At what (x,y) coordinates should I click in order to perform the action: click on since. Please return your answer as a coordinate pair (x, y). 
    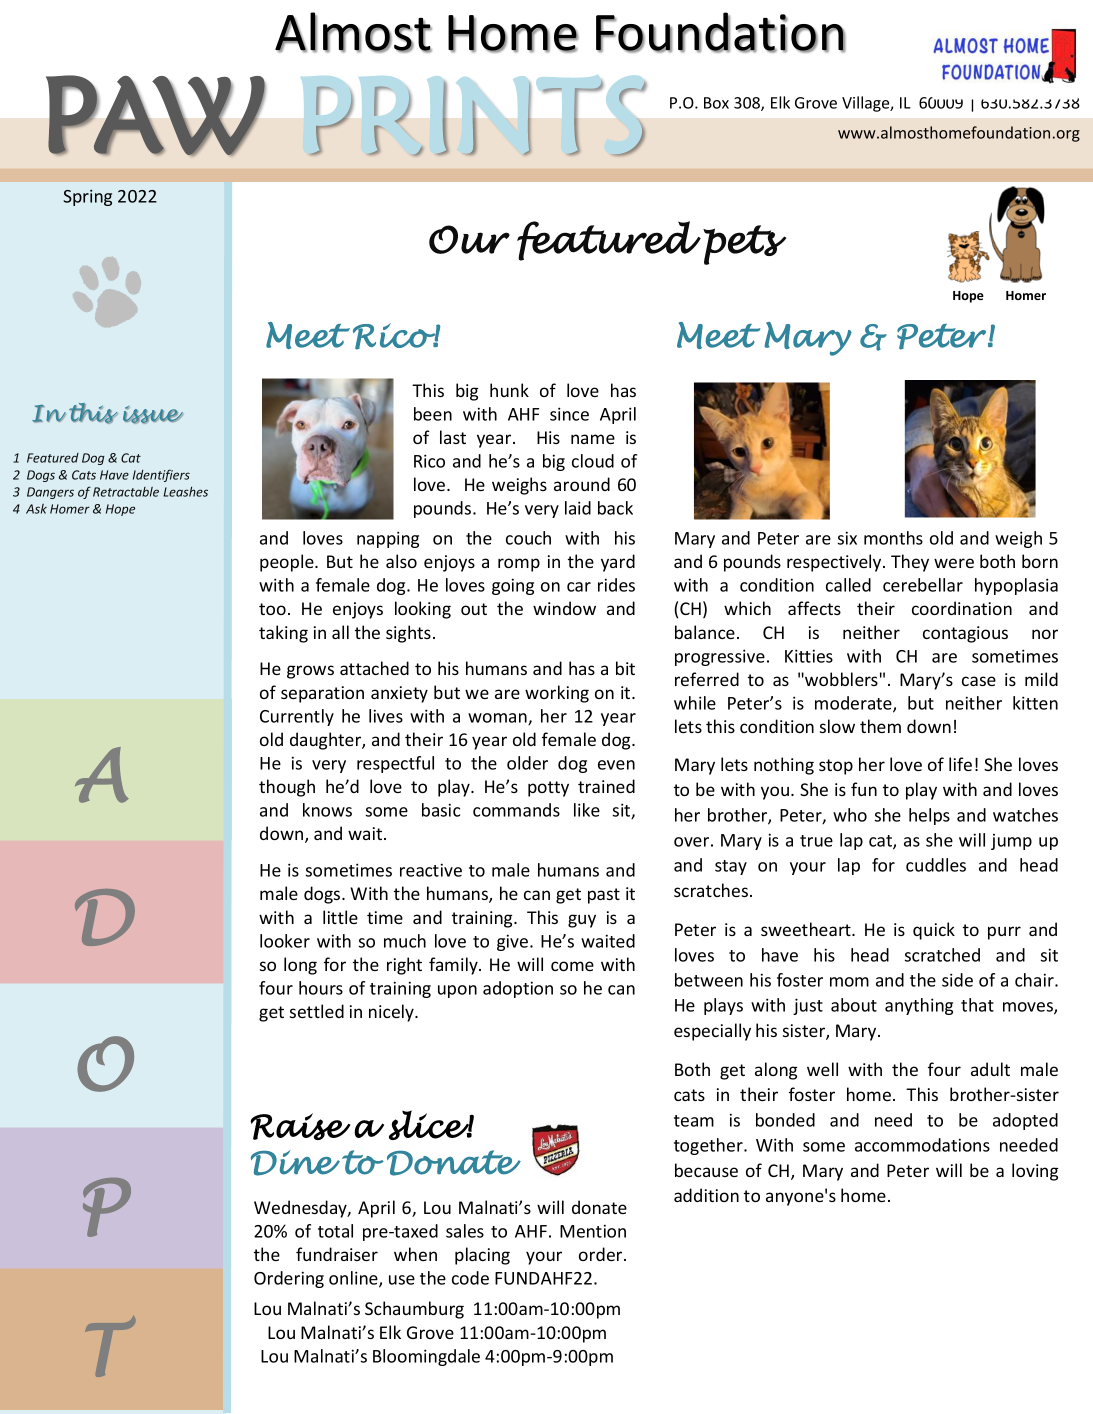
    Looking at the image, I should click on (569, 414).
